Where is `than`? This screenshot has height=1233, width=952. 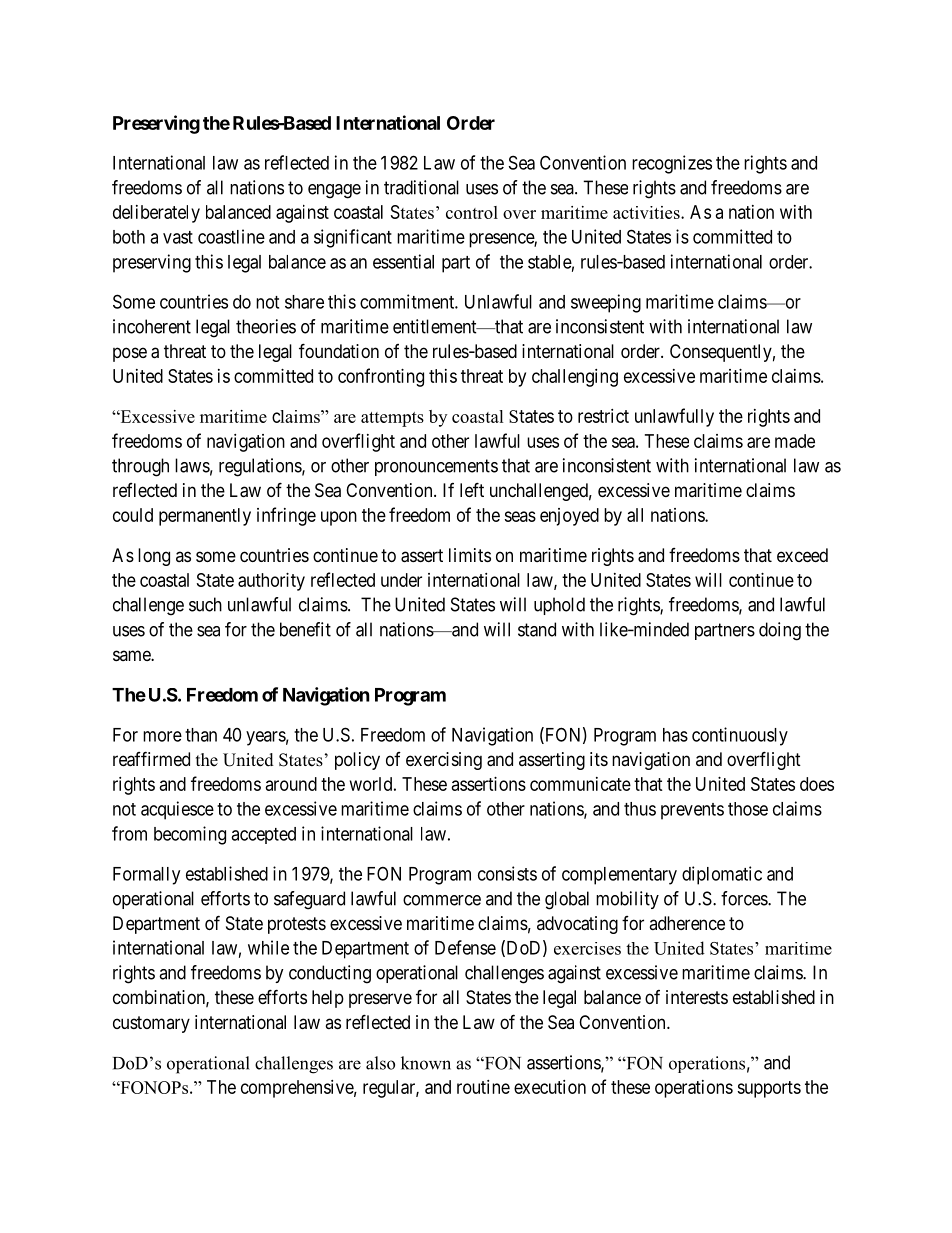
than is located at coordinates (201, 735).
